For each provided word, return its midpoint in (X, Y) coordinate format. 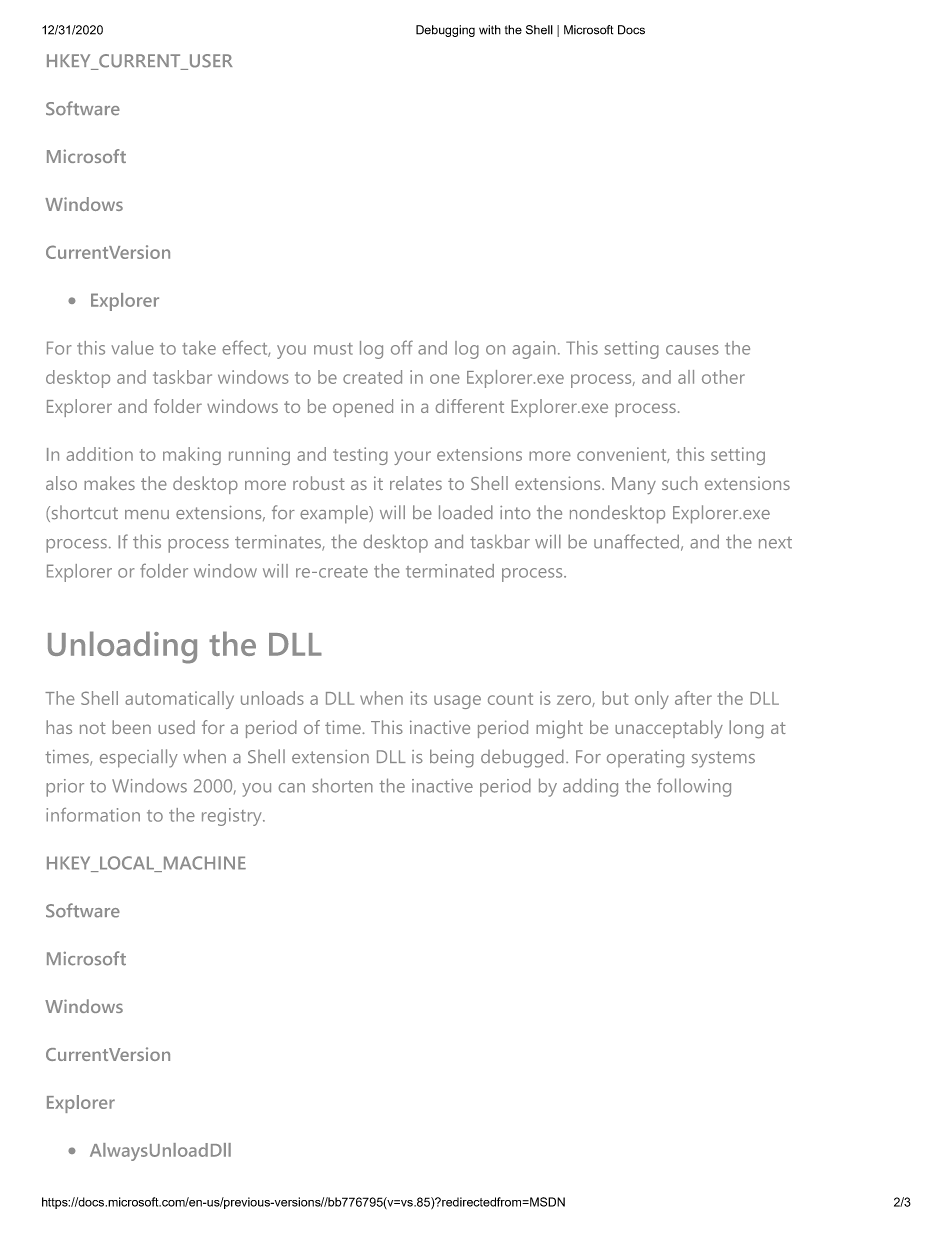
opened (363, 408)
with (490, 30)
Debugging (445, 31)
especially (139, 758)
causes (692, 350)
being (452, 758)
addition (99, 454)
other (723, 377)
